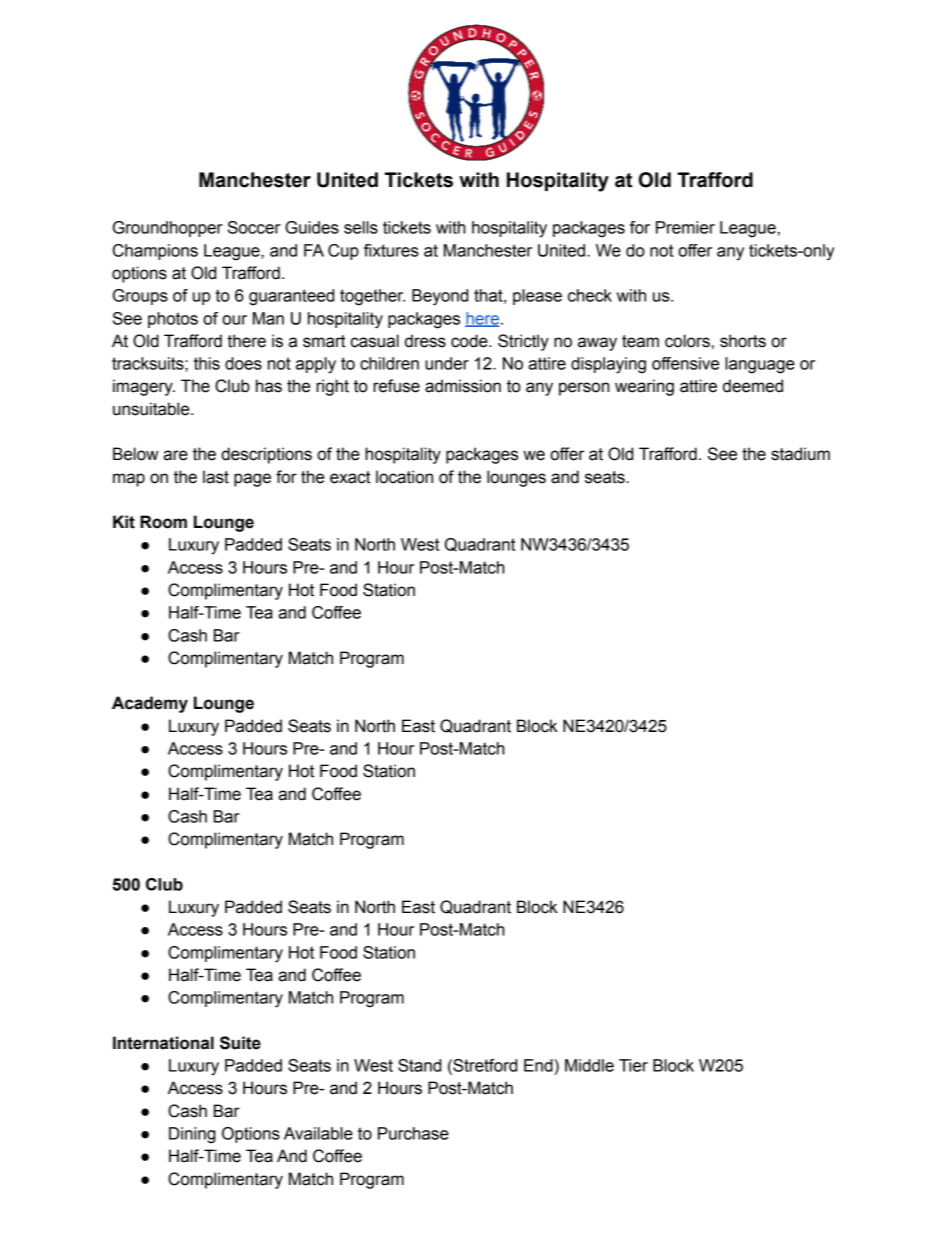 This screenshot has height=1233, width=952. I want to click on Dining, so click(192, 1135).
